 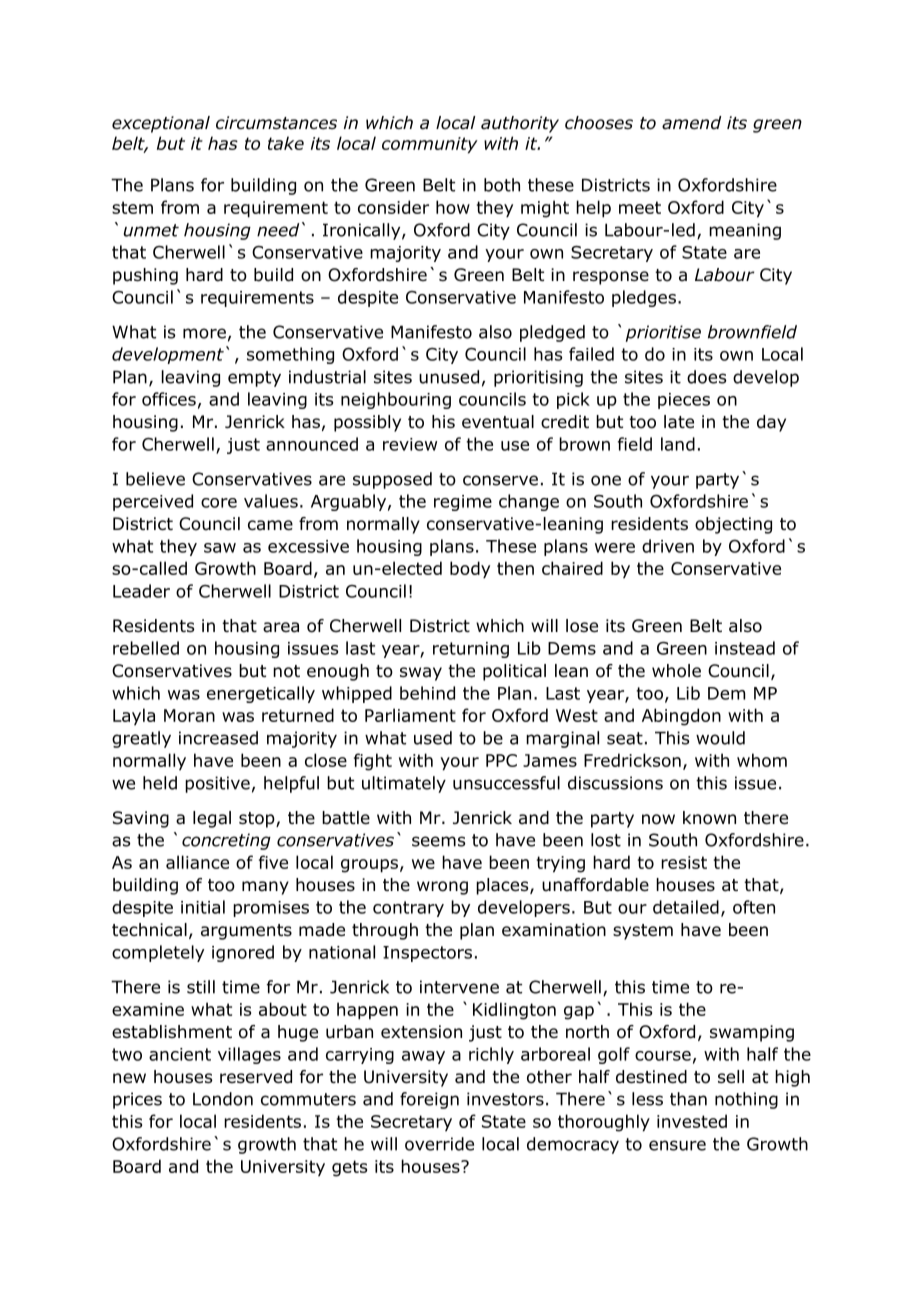 I want to click on exceptional, so click(x=161, y=124).
